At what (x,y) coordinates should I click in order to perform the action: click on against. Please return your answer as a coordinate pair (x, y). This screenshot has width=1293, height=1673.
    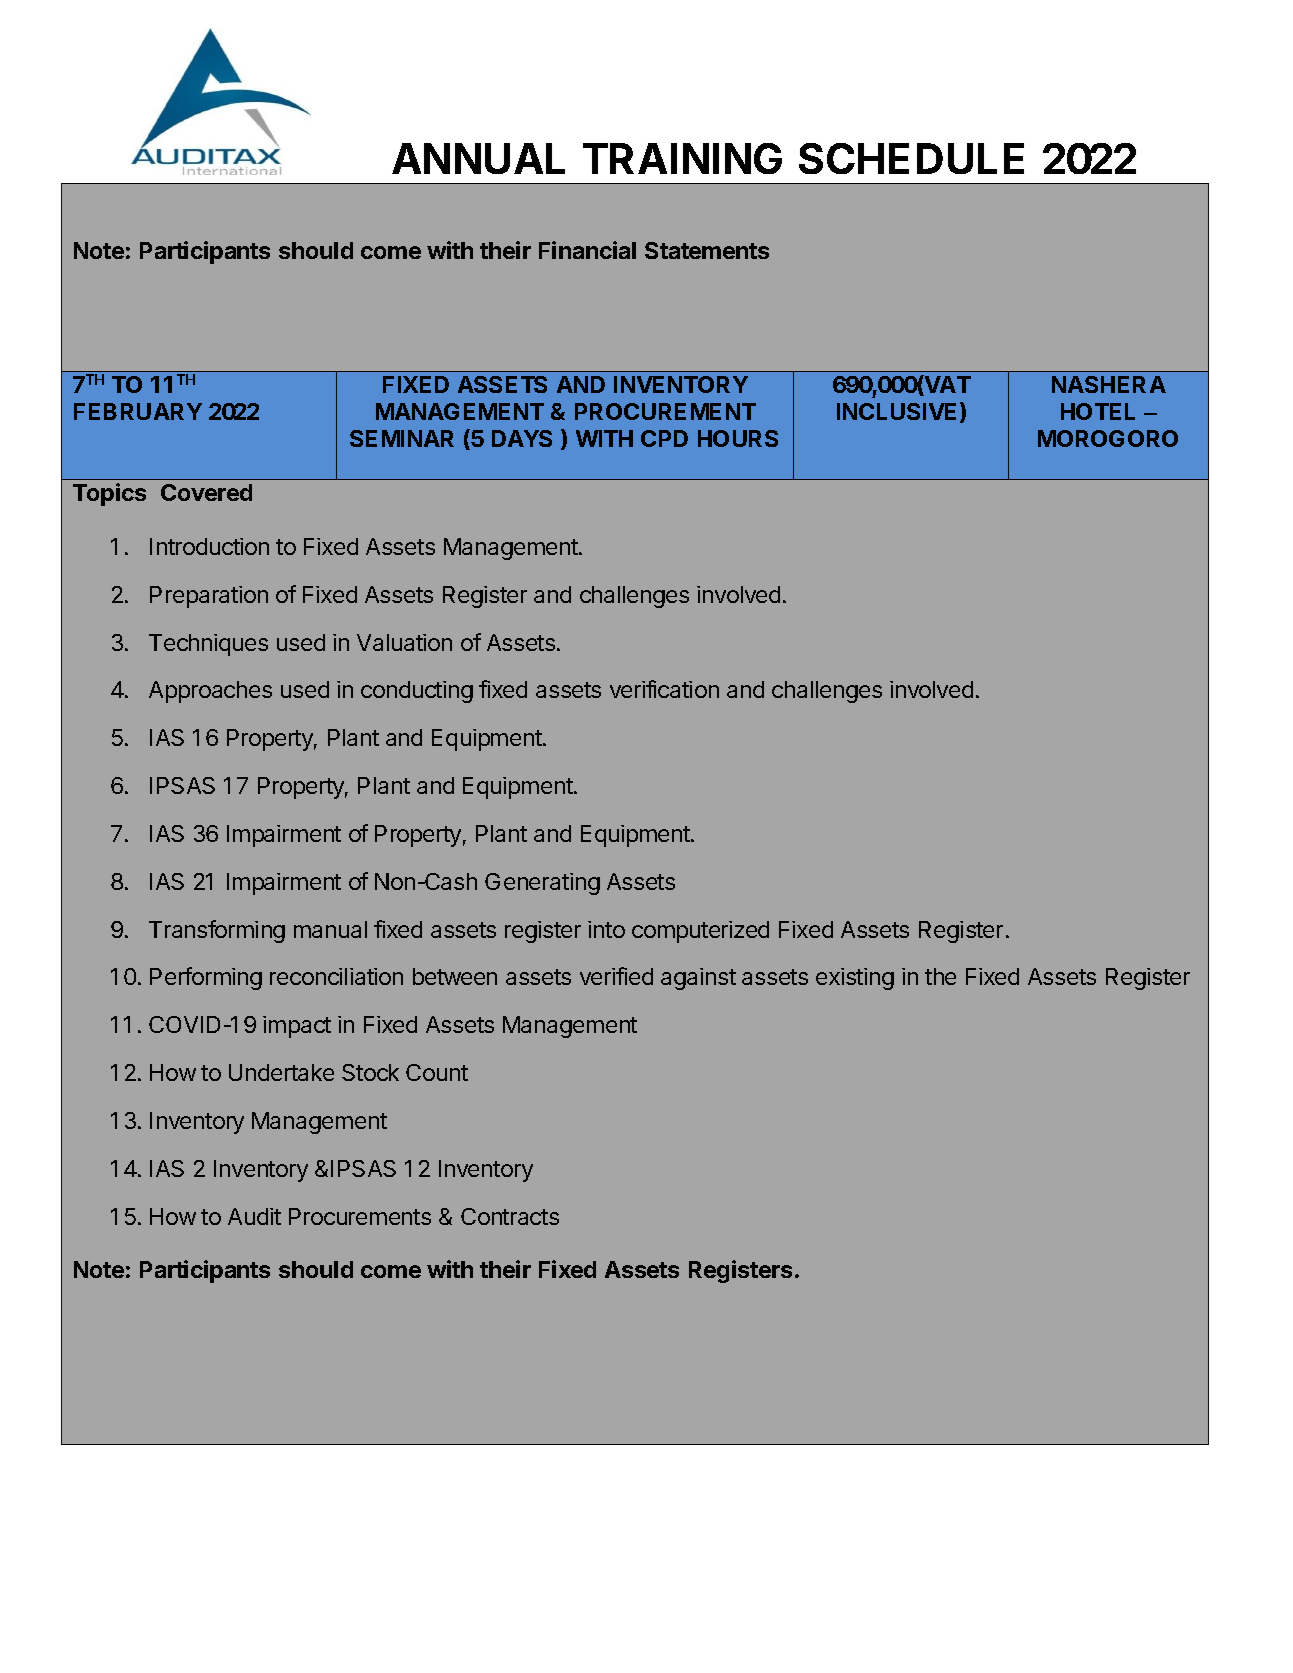
    Looking at the image, I should click on (698, 979).
